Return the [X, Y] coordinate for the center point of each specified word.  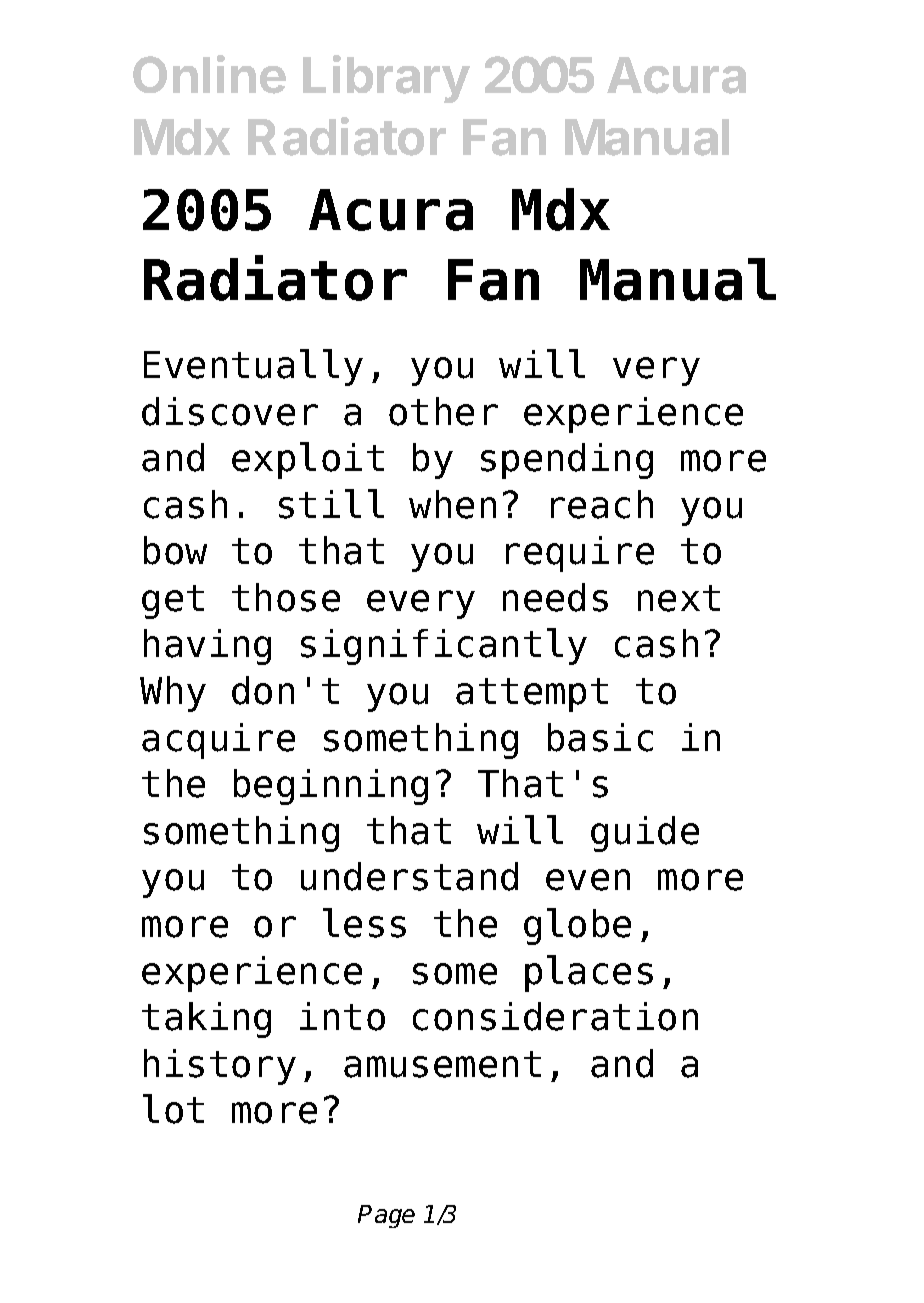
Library [386, 79]
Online [209, 74]
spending [567, 461]
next [679, 598]
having [207, 647]
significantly [444, 646]
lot [173, 1109]
